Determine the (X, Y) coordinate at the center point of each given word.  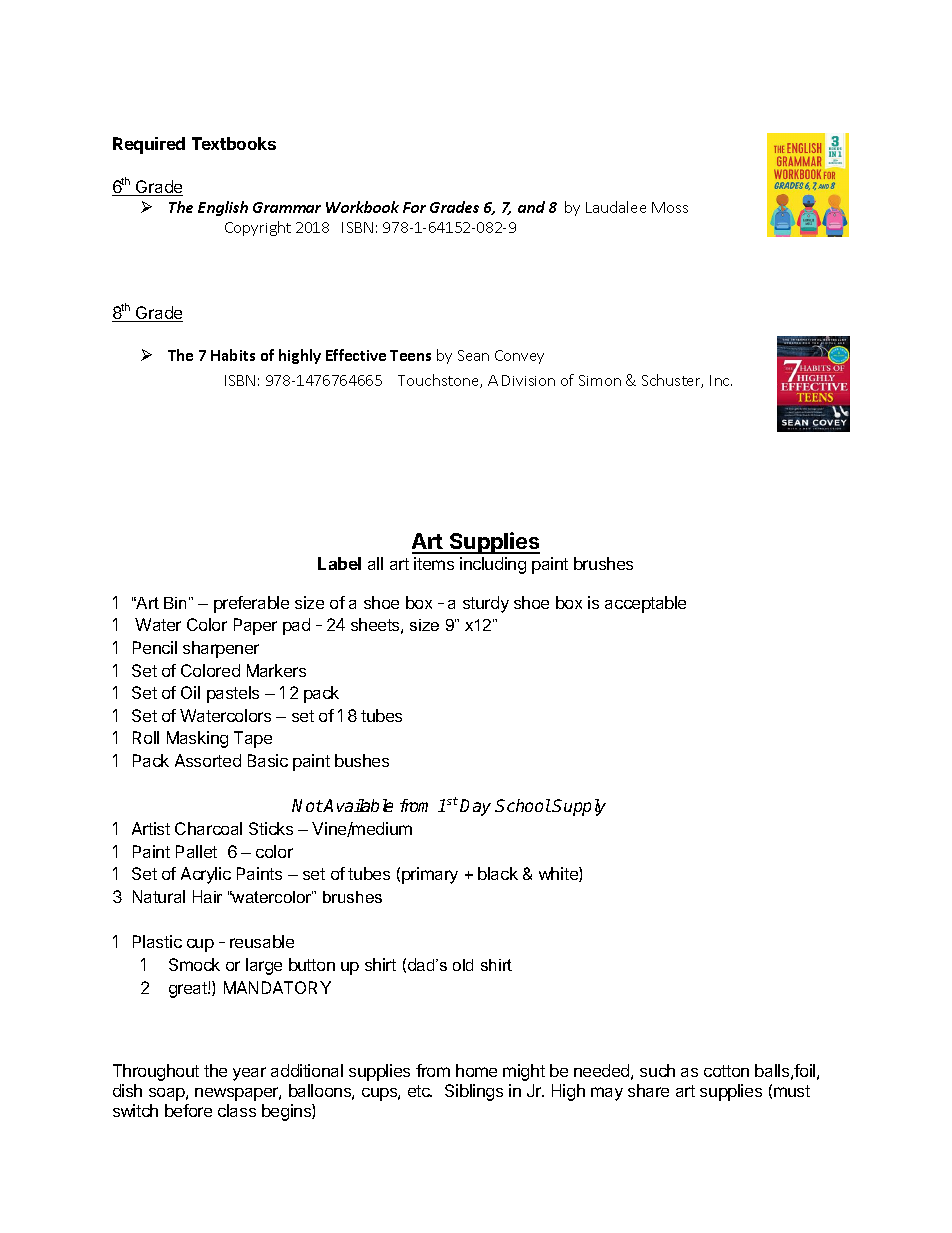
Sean (473, 355)
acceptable (645, 604)
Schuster (672, 381)
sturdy (486, 604)
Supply (579, 807)
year (249, 1074)
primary (430, 875)
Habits (233, 355)
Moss (670, 207)
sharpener (221, 649)
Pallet (196, 851)
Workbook (362, 207)
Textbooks (234, 143)
